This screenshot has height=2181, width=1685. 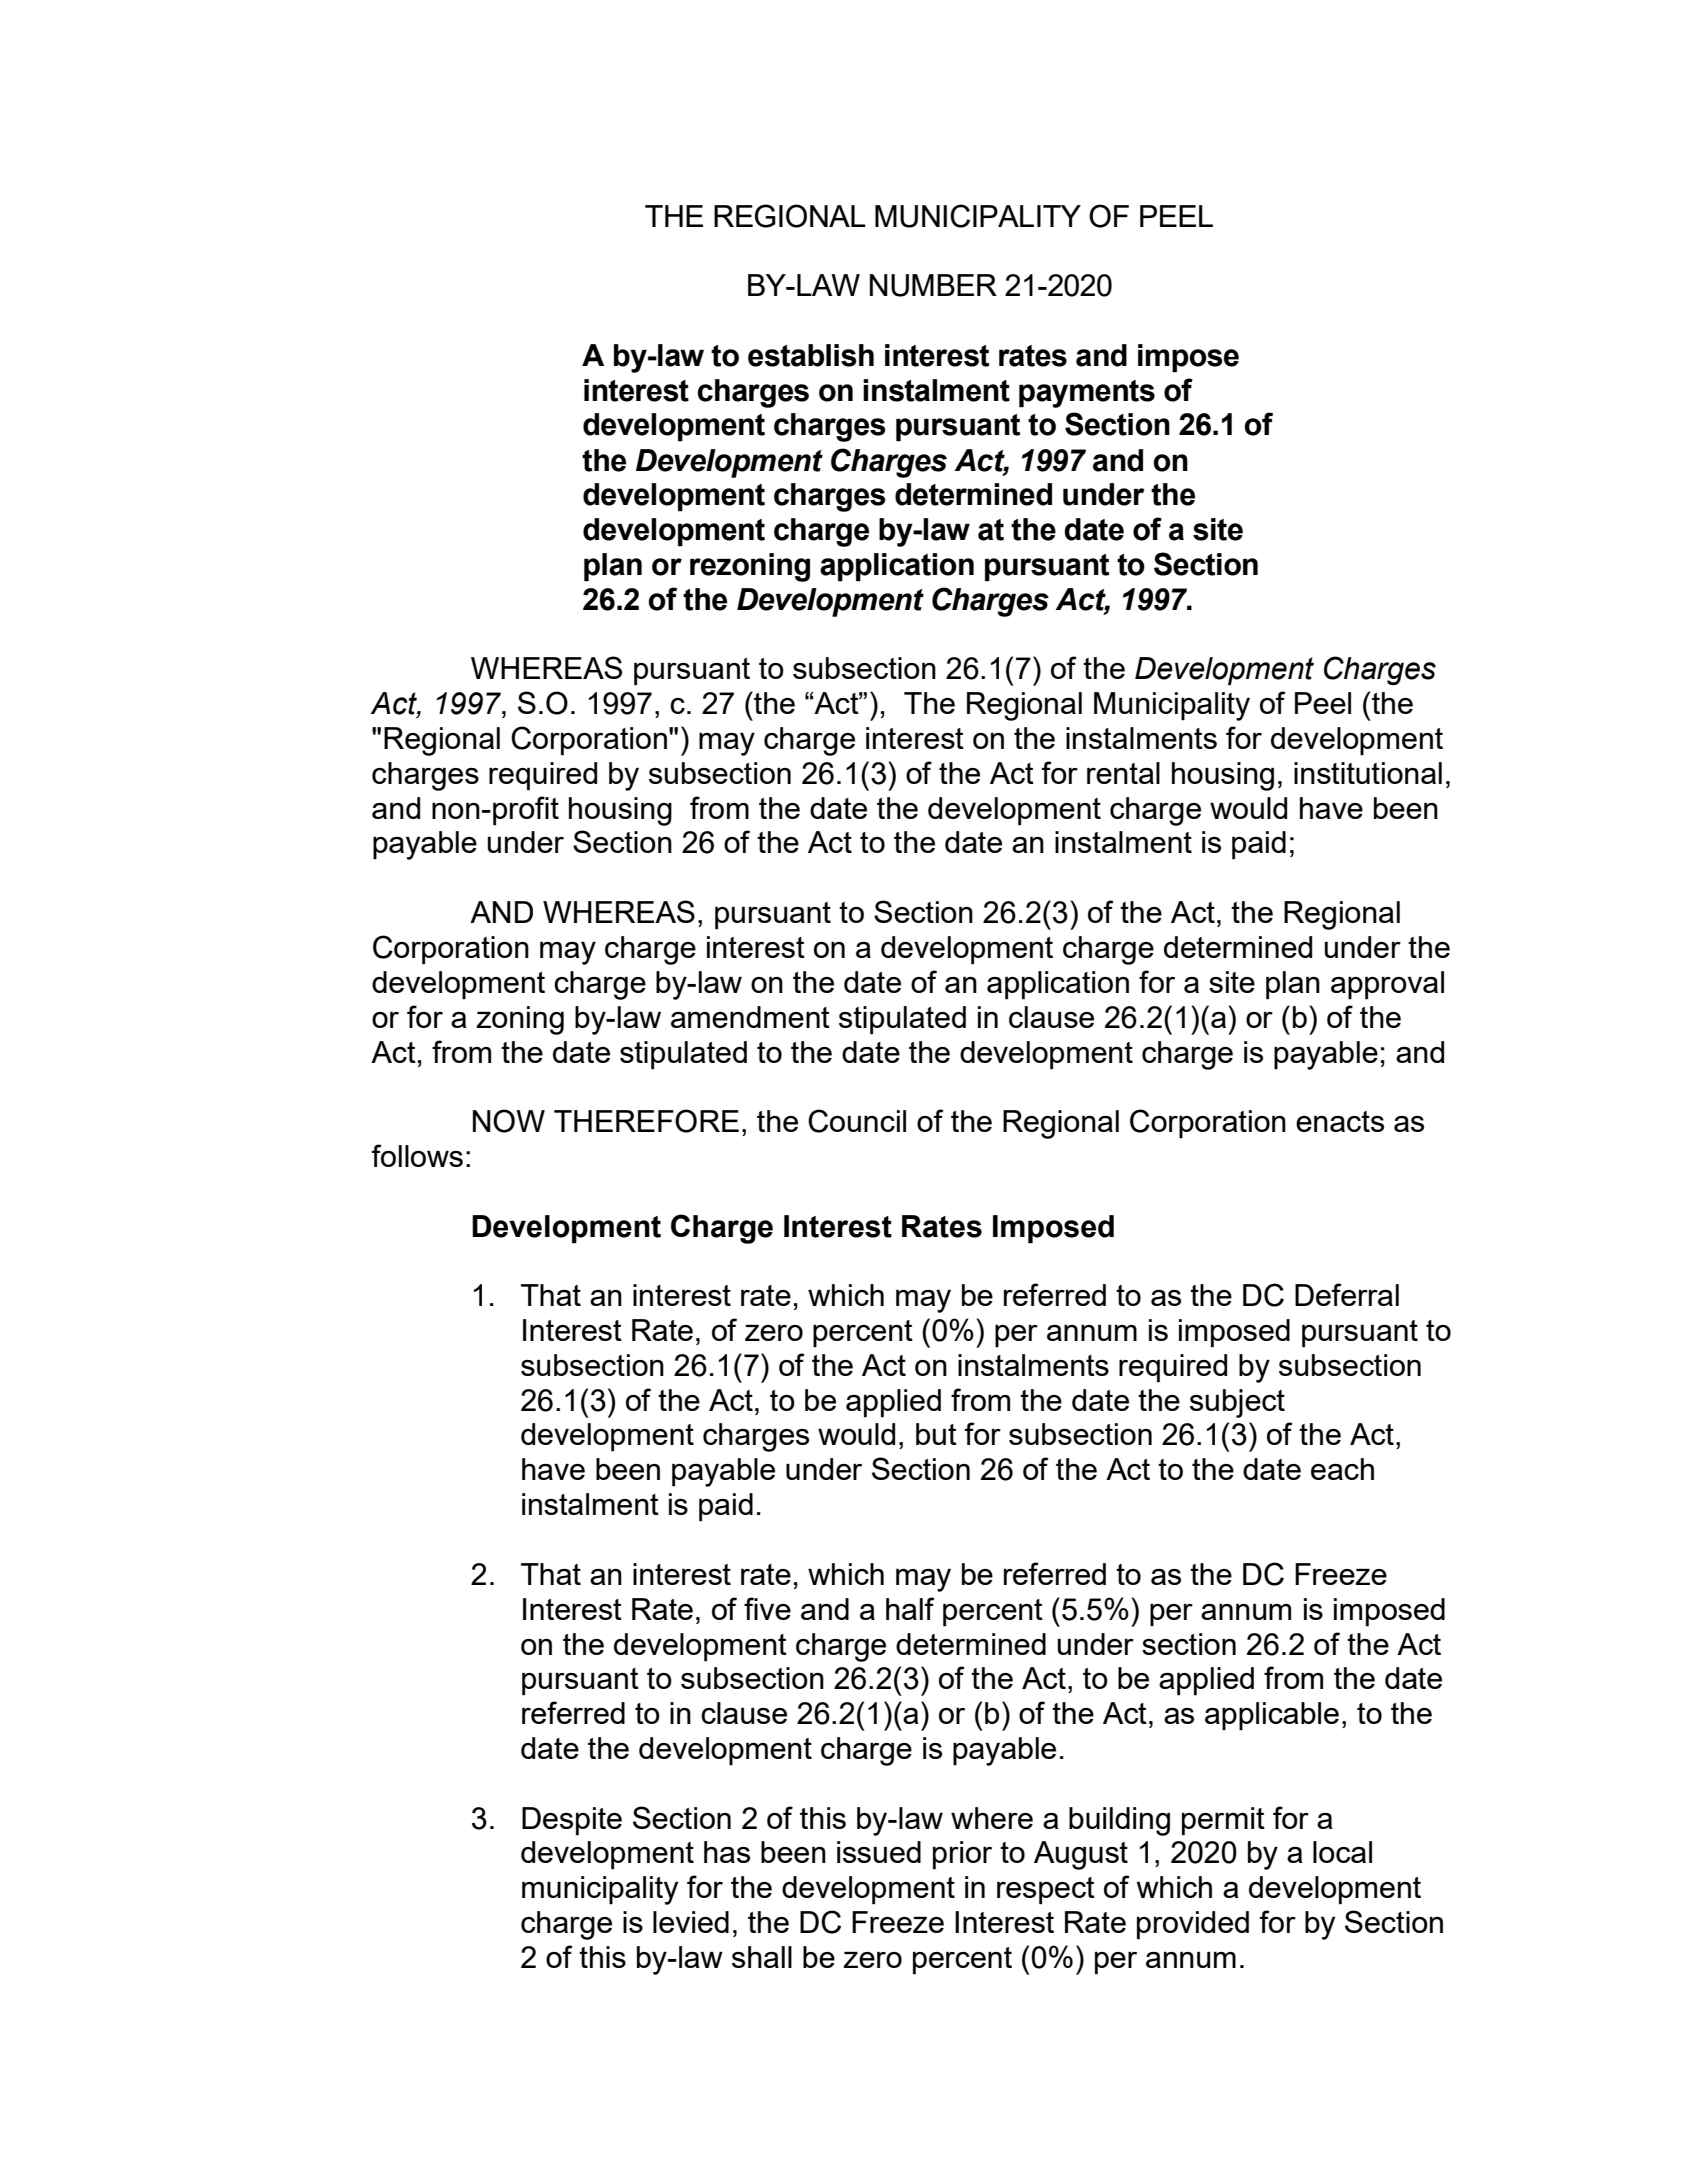 What do you see at coordinates (811, 355) in the screenshot?
I see `establish` at bounding box center [811, 355].
